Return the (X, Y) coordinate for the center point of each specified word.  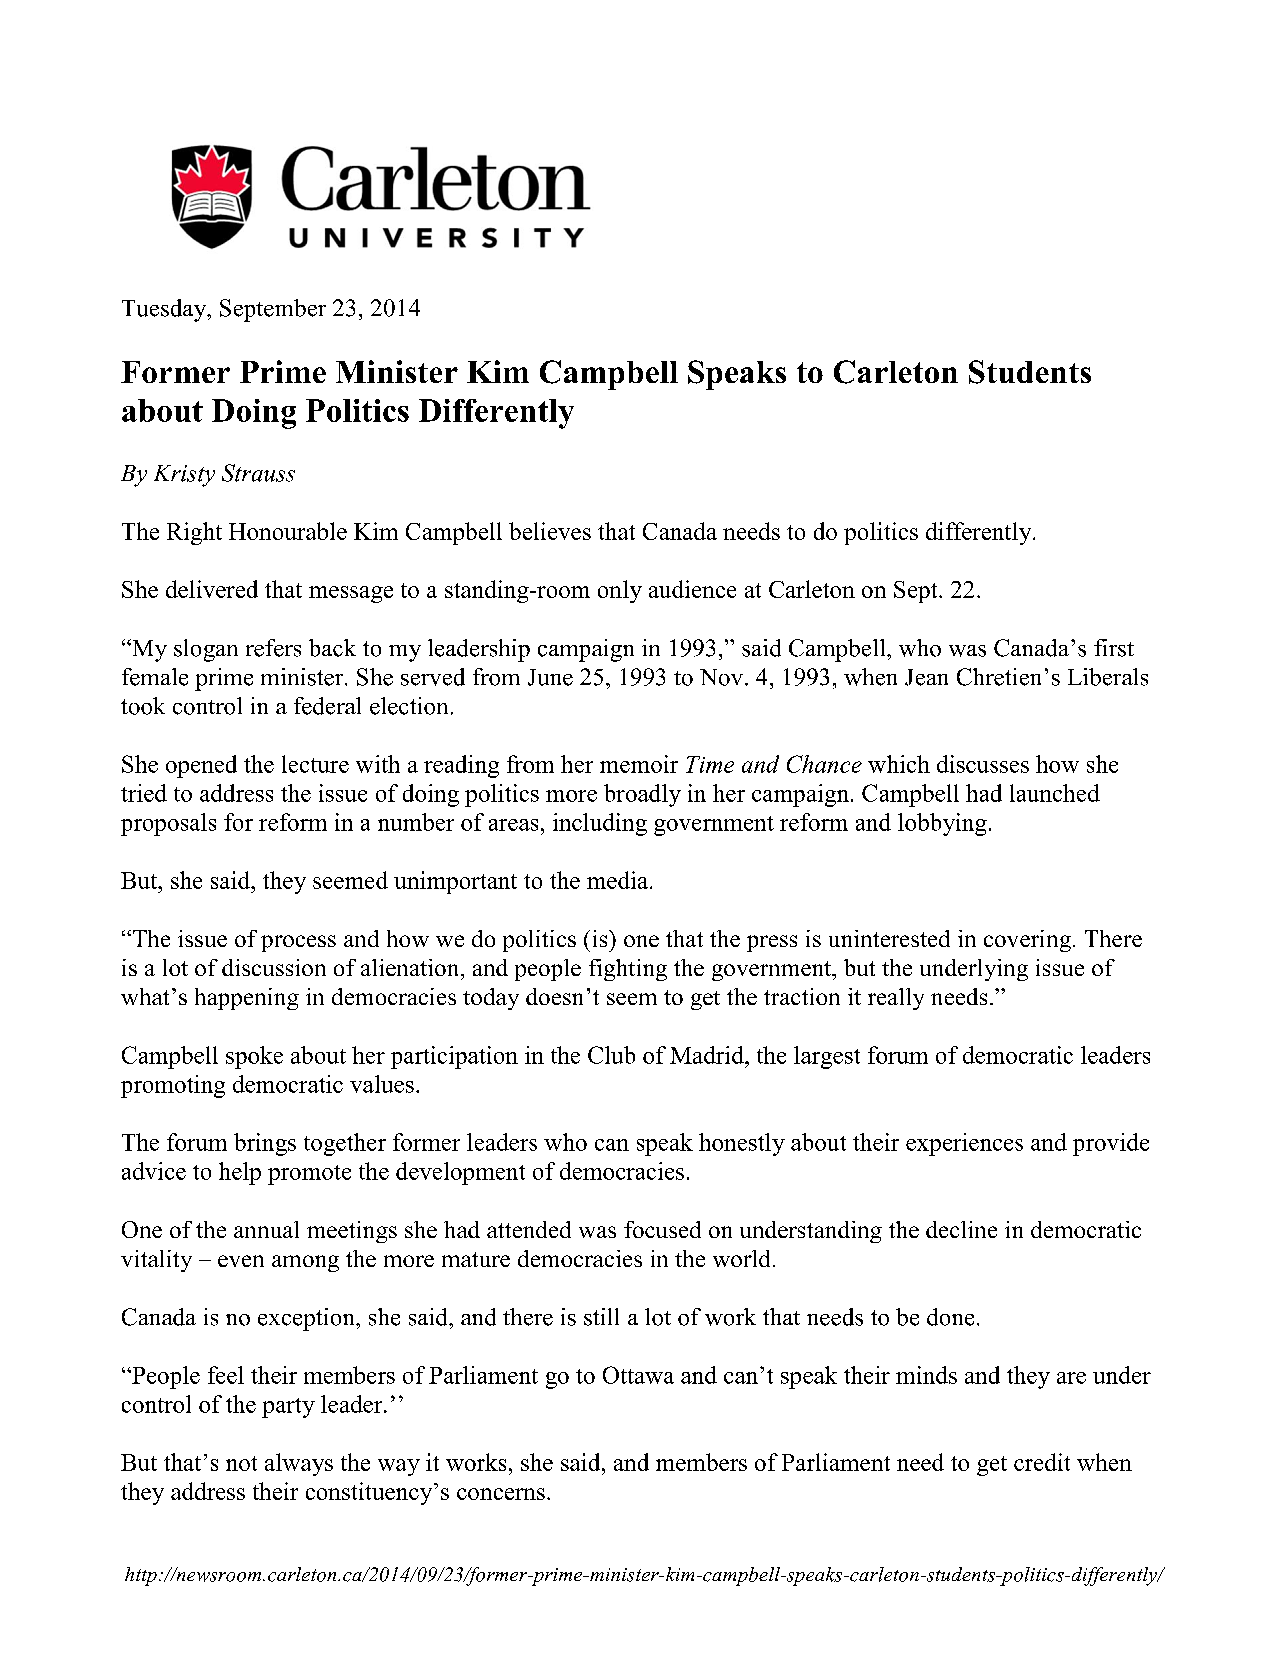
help (240, 1173)
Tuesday (165, 310)
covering (1027, 941)
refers (273, 648)
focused (662, 1229)
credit (1042, 1462)
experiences (964, 1144)
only (620, 591)
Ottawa (638, 1375)
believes (550, 531)
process (298, 943)
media (619, 880)
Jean (926, 677)
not (241, 1463)
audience (692, 589)
